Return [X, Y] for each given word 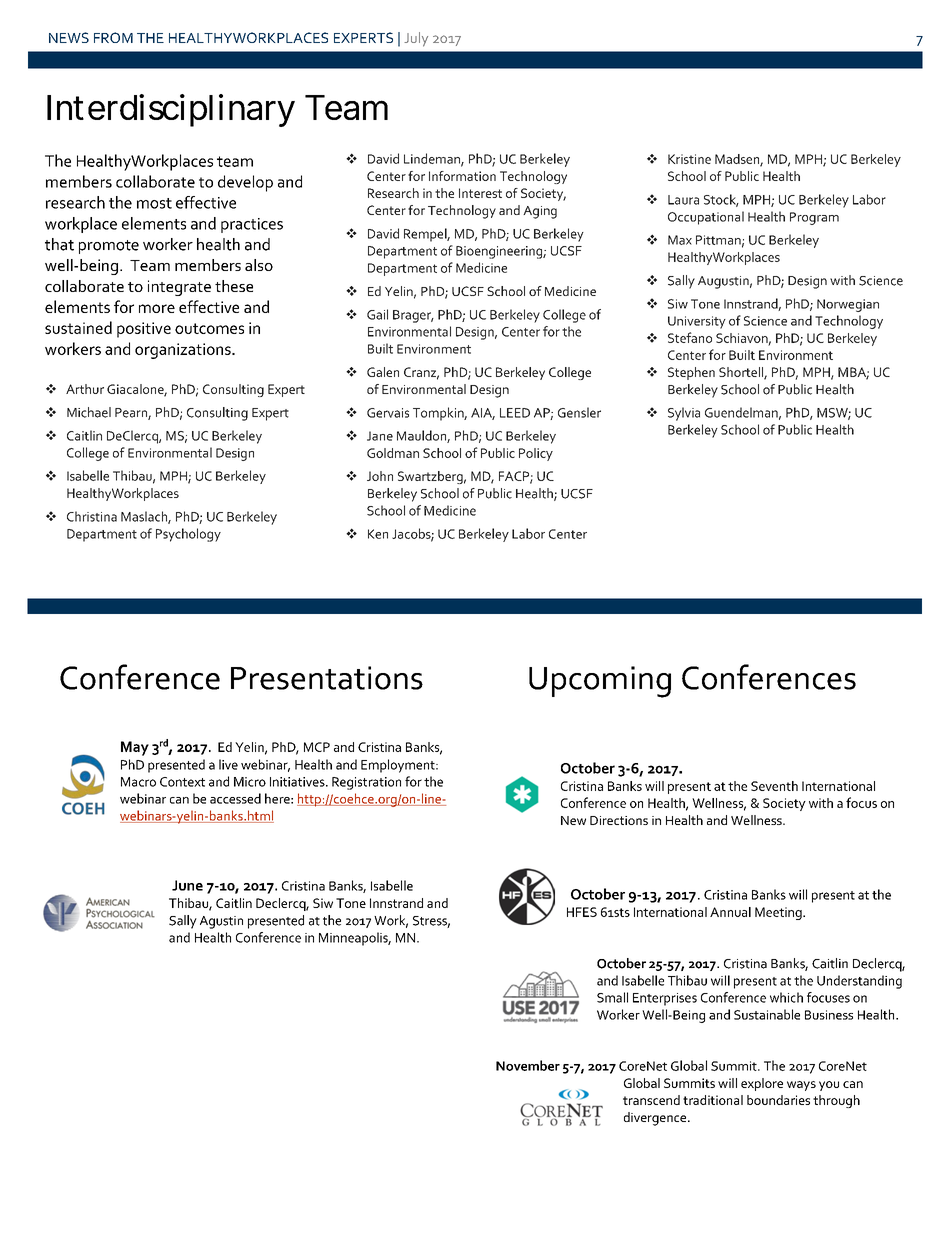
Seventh [774, 786]
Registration [366, 783]
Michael [89, 412]
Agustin [221, 922]
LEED [515, 413]
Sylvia [684, 414]
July [416, 39]
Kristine [689, 159]
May [135, 748]
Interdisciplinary [171, 110]
